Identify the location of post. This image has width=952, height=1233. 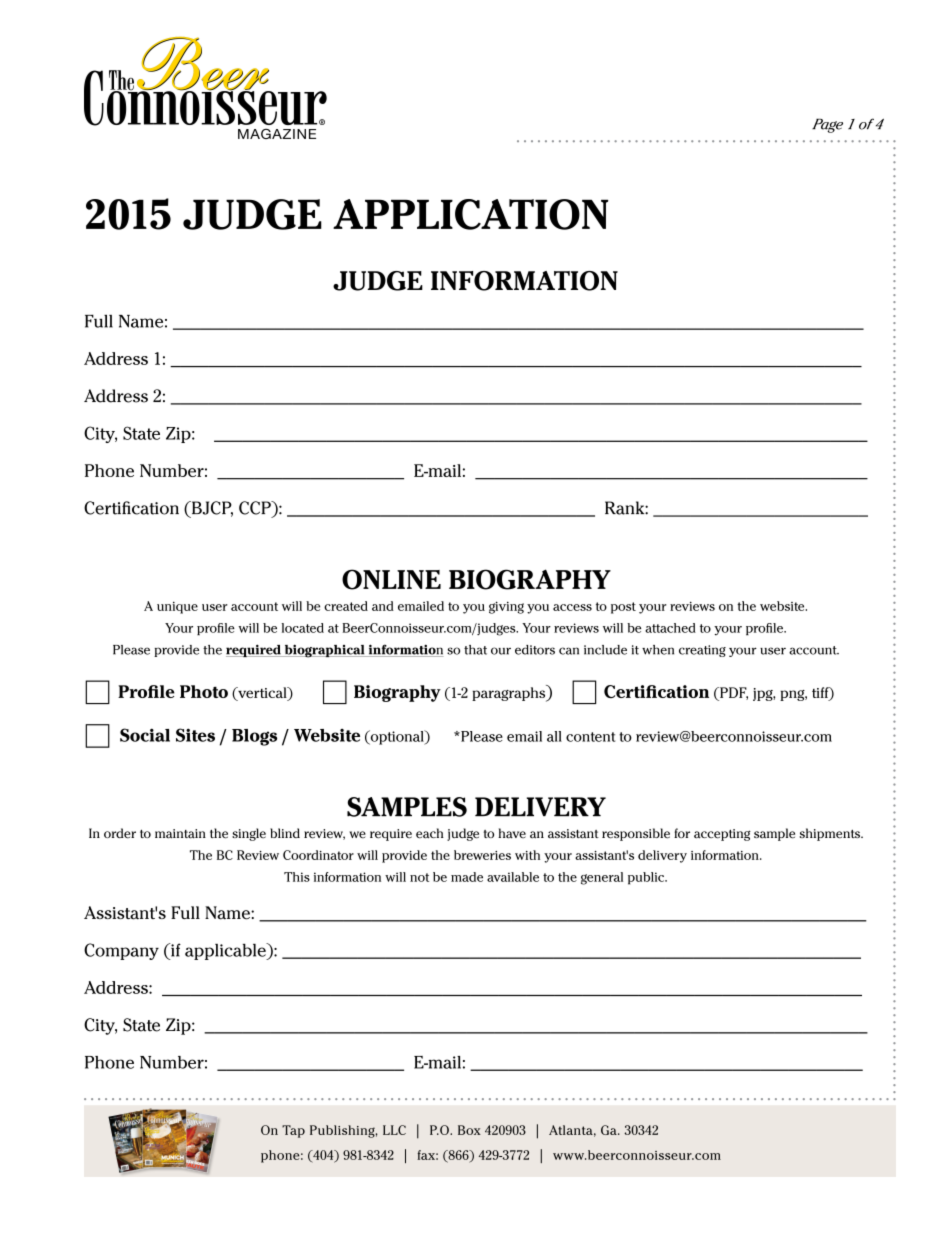
(623, 608).
